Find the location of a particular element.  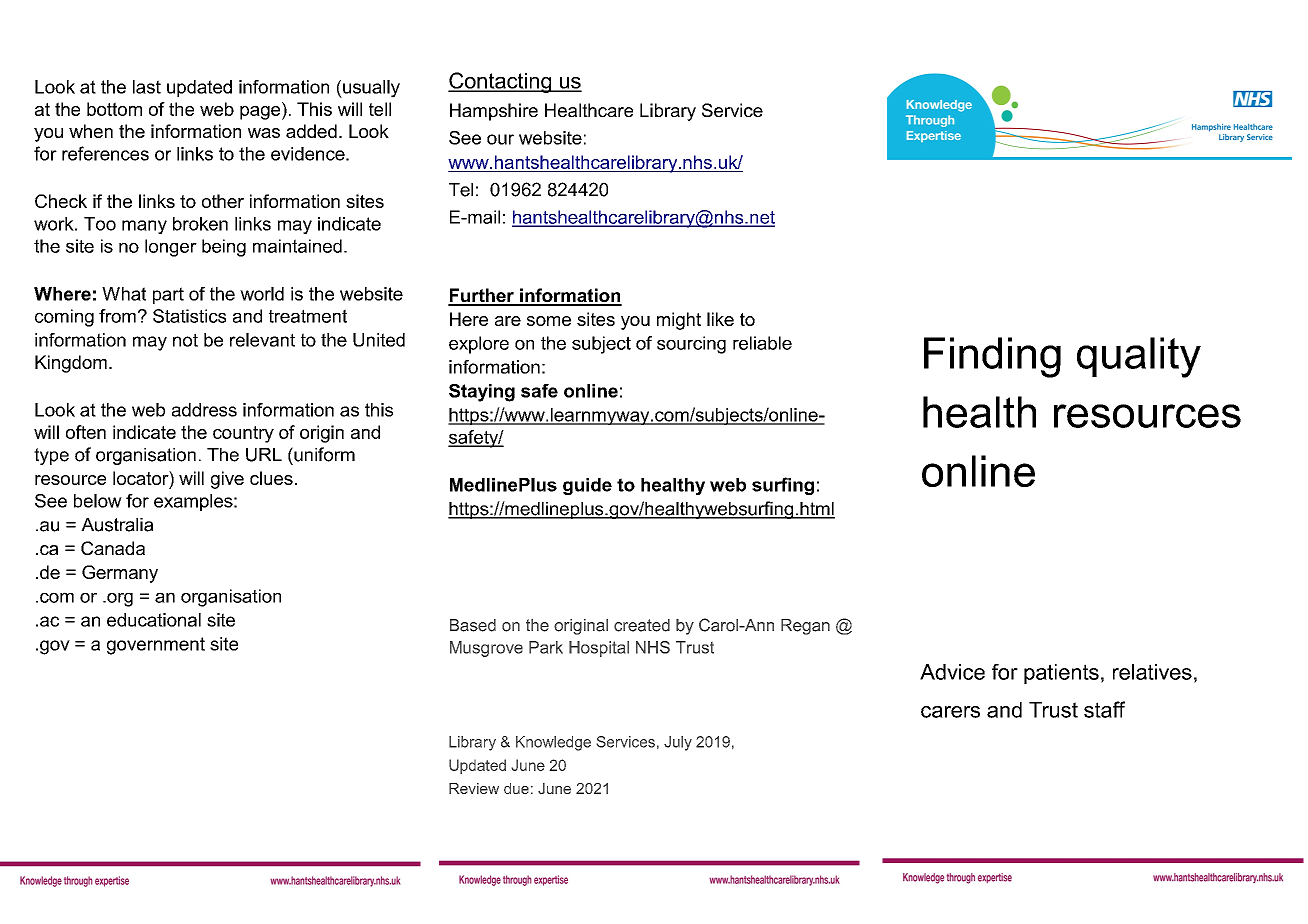

Knowledge is located at coordinates (553, 743).
